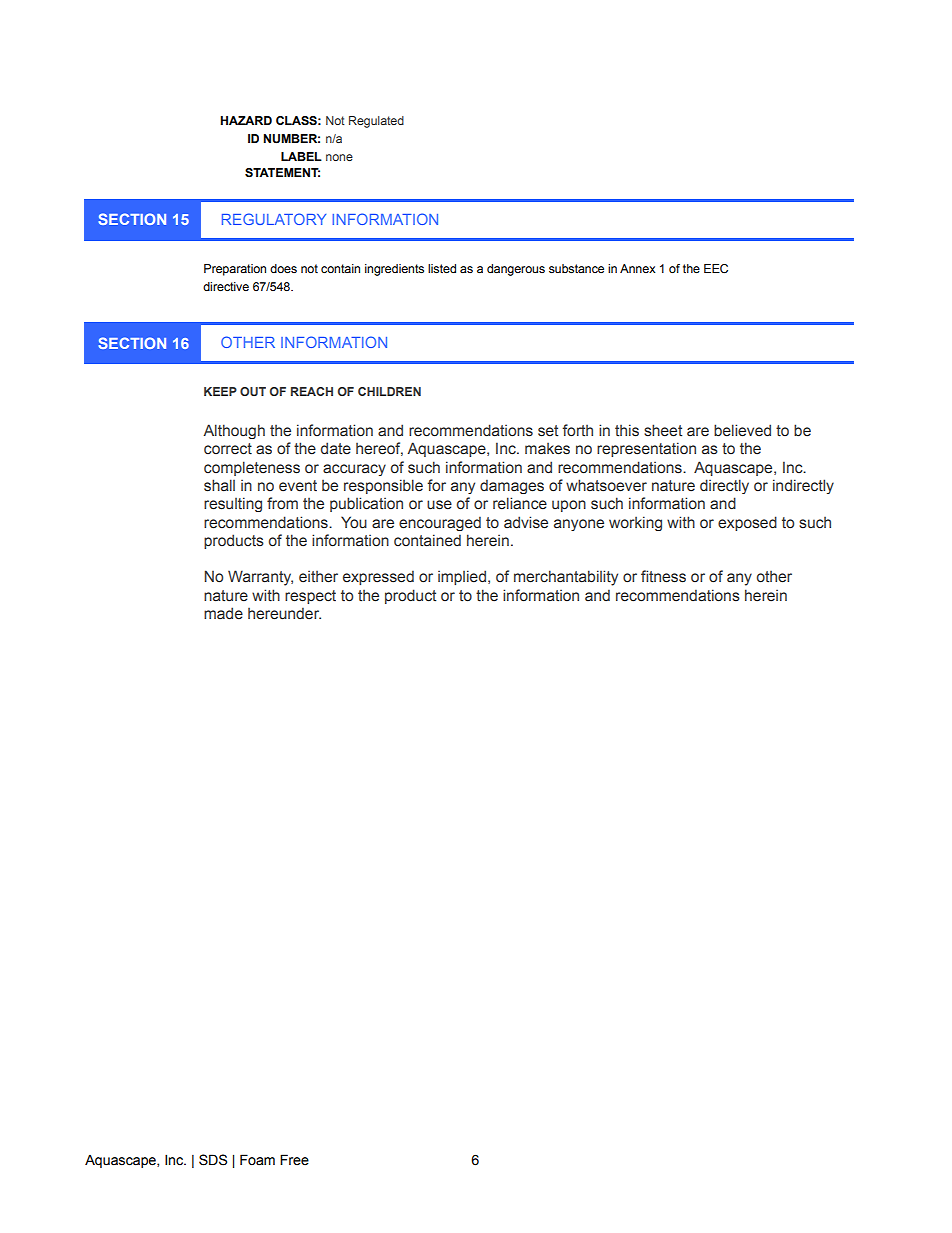 The height and width of the screenshot is (1233, 952). Describe the element at coordinates (646, 449) in the screenshot. I see `representation` at that location.
